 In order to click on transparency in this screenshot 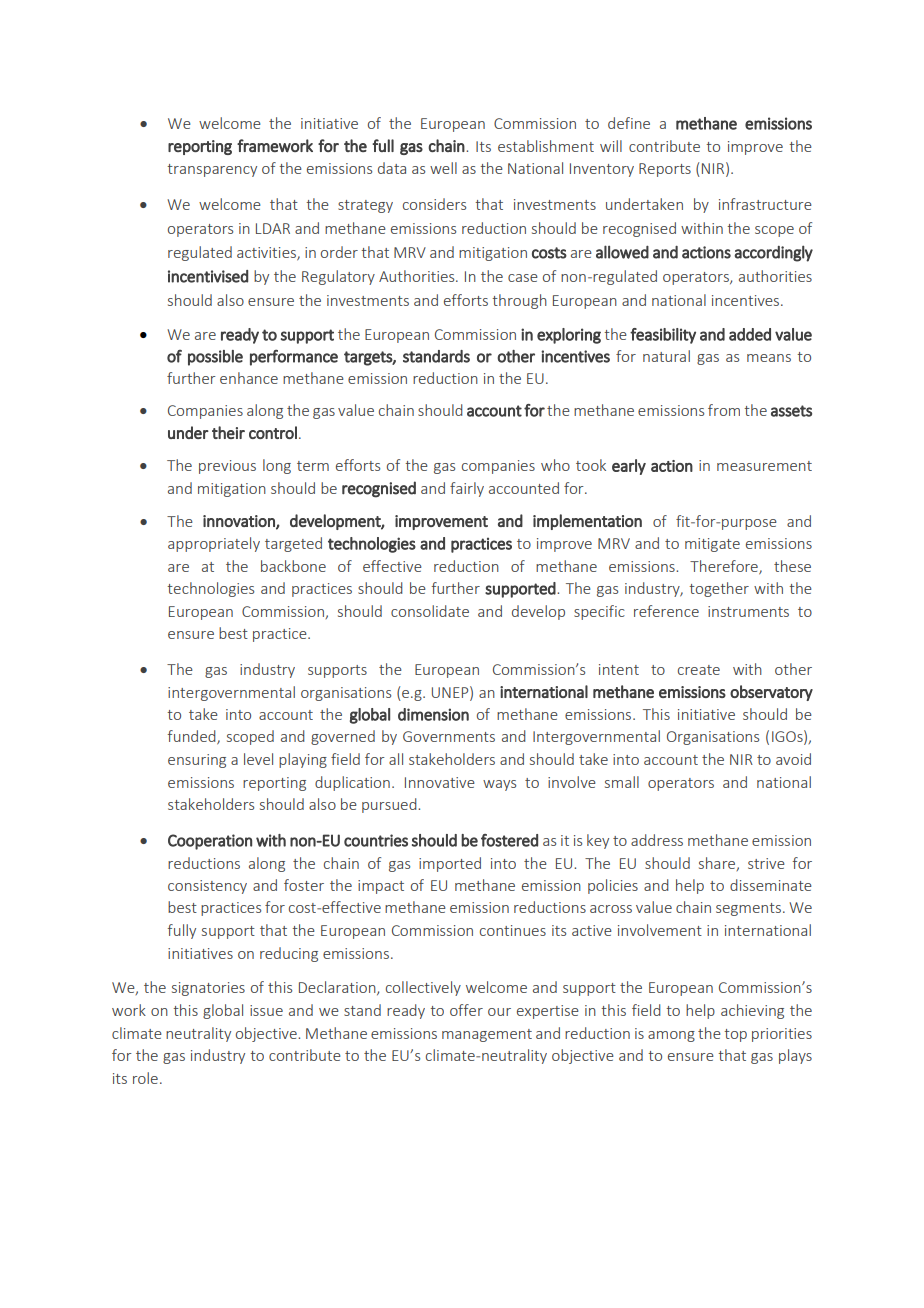, I will do `click(212, 170)`.
